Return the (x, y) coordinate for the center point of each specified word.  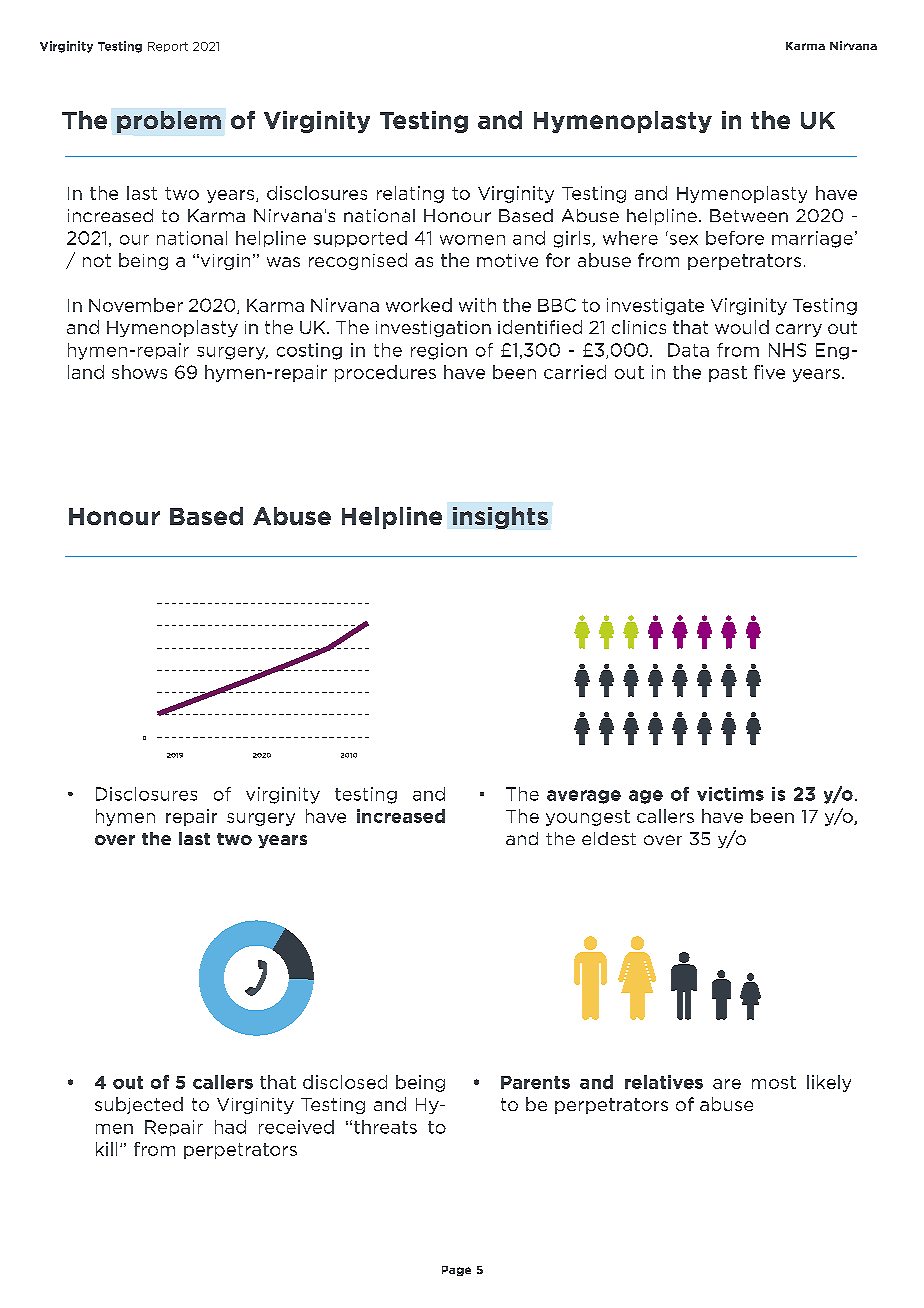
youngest (588, 818)
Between (749, 215)
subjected (139, 1105)
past (728, 374)
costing (309, 351)
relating (410, 194)
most (774, 1082)
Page (456, 1271)
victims (730, 794)
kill (106, 1149)
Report (168, 47)
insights (500, 518)
